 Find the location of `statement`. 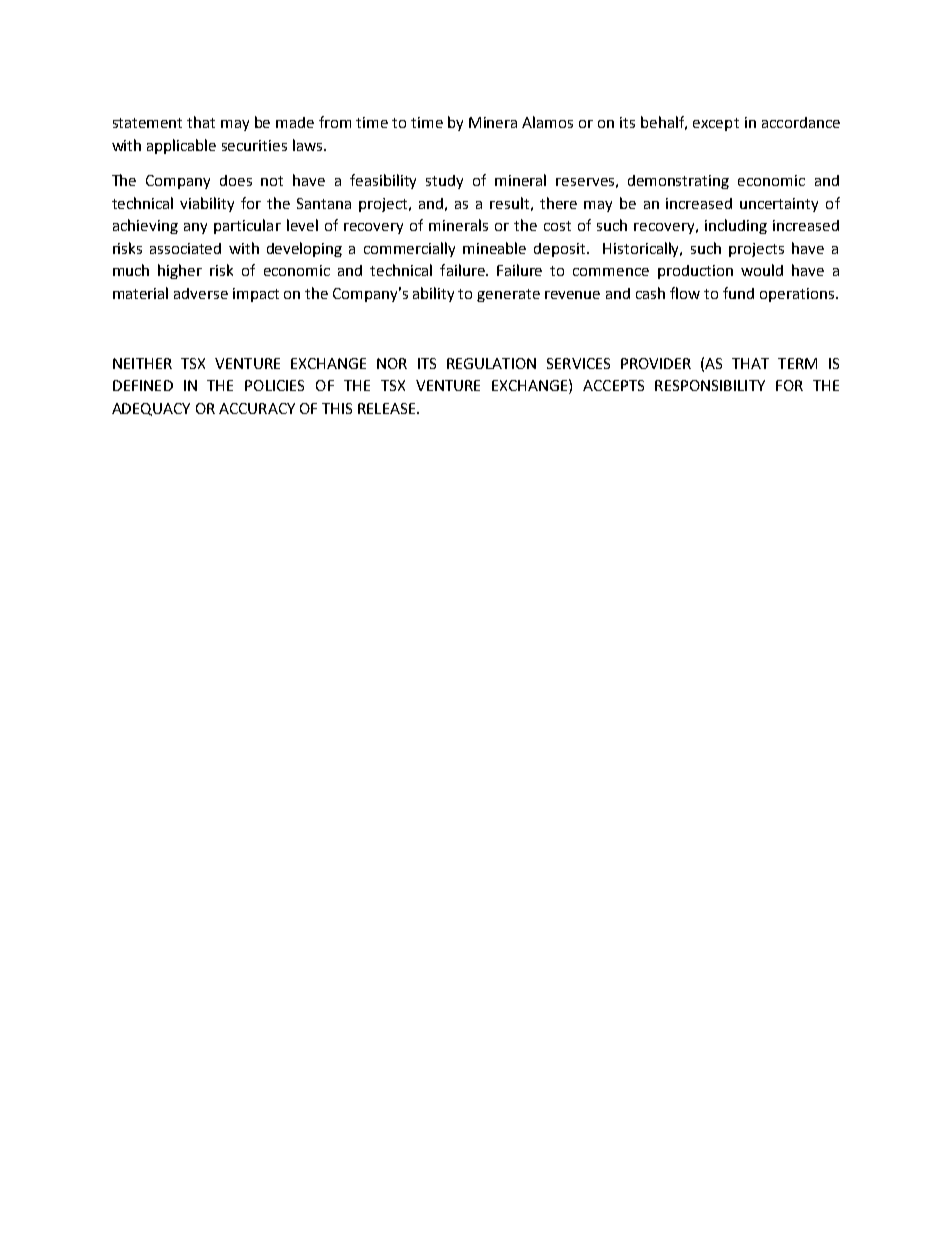

statement is located at coordinates (147, 123).
